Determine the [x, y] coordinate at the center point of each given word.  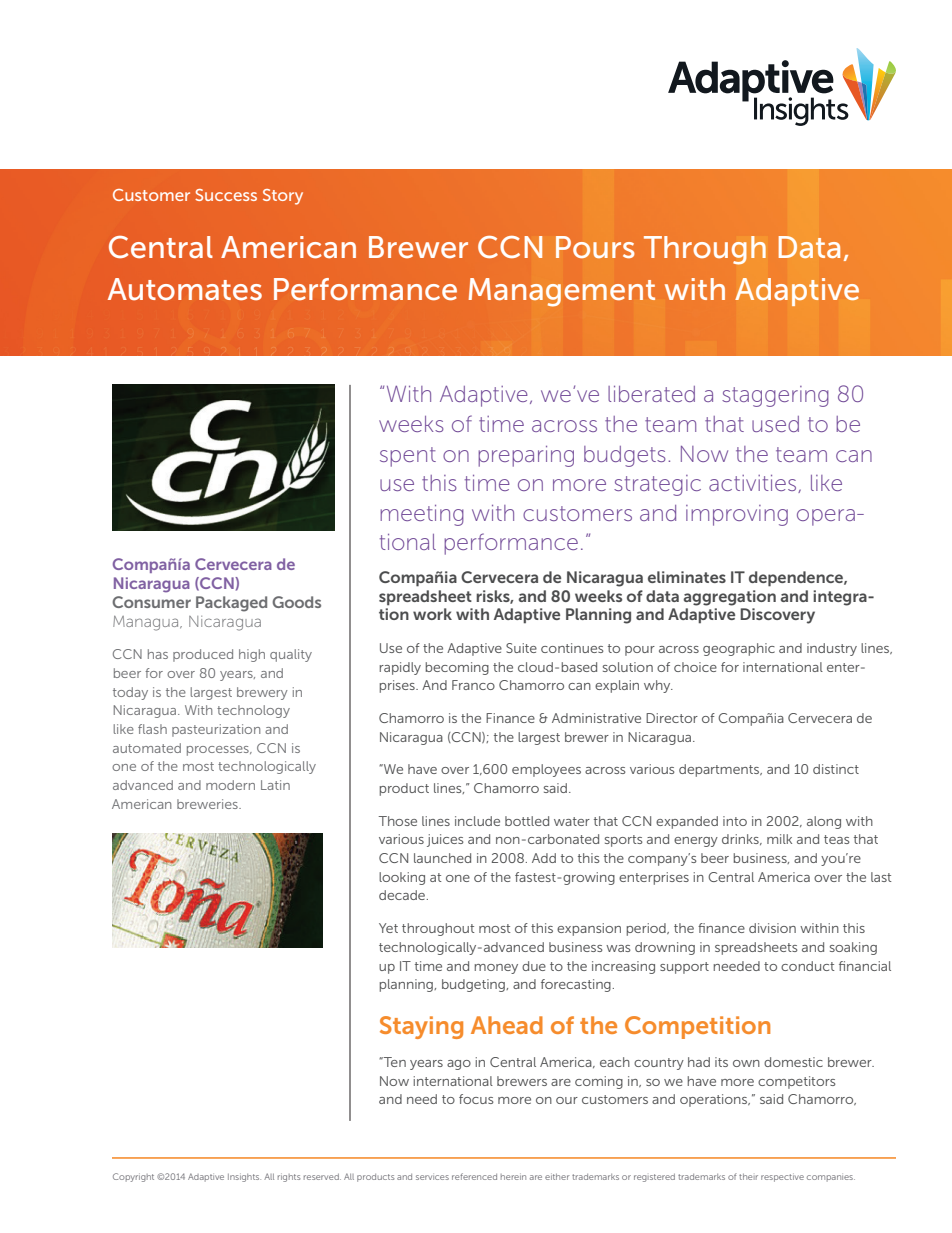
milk [779, 839]
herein [513, 1177]
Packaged [231, 604]
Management [562, 292]
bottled [527, 821]
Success [226, 195]
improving [737, 515]
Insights [244, 1178]
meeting [422, 515]
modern [230, 785]
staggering [775, 396]
